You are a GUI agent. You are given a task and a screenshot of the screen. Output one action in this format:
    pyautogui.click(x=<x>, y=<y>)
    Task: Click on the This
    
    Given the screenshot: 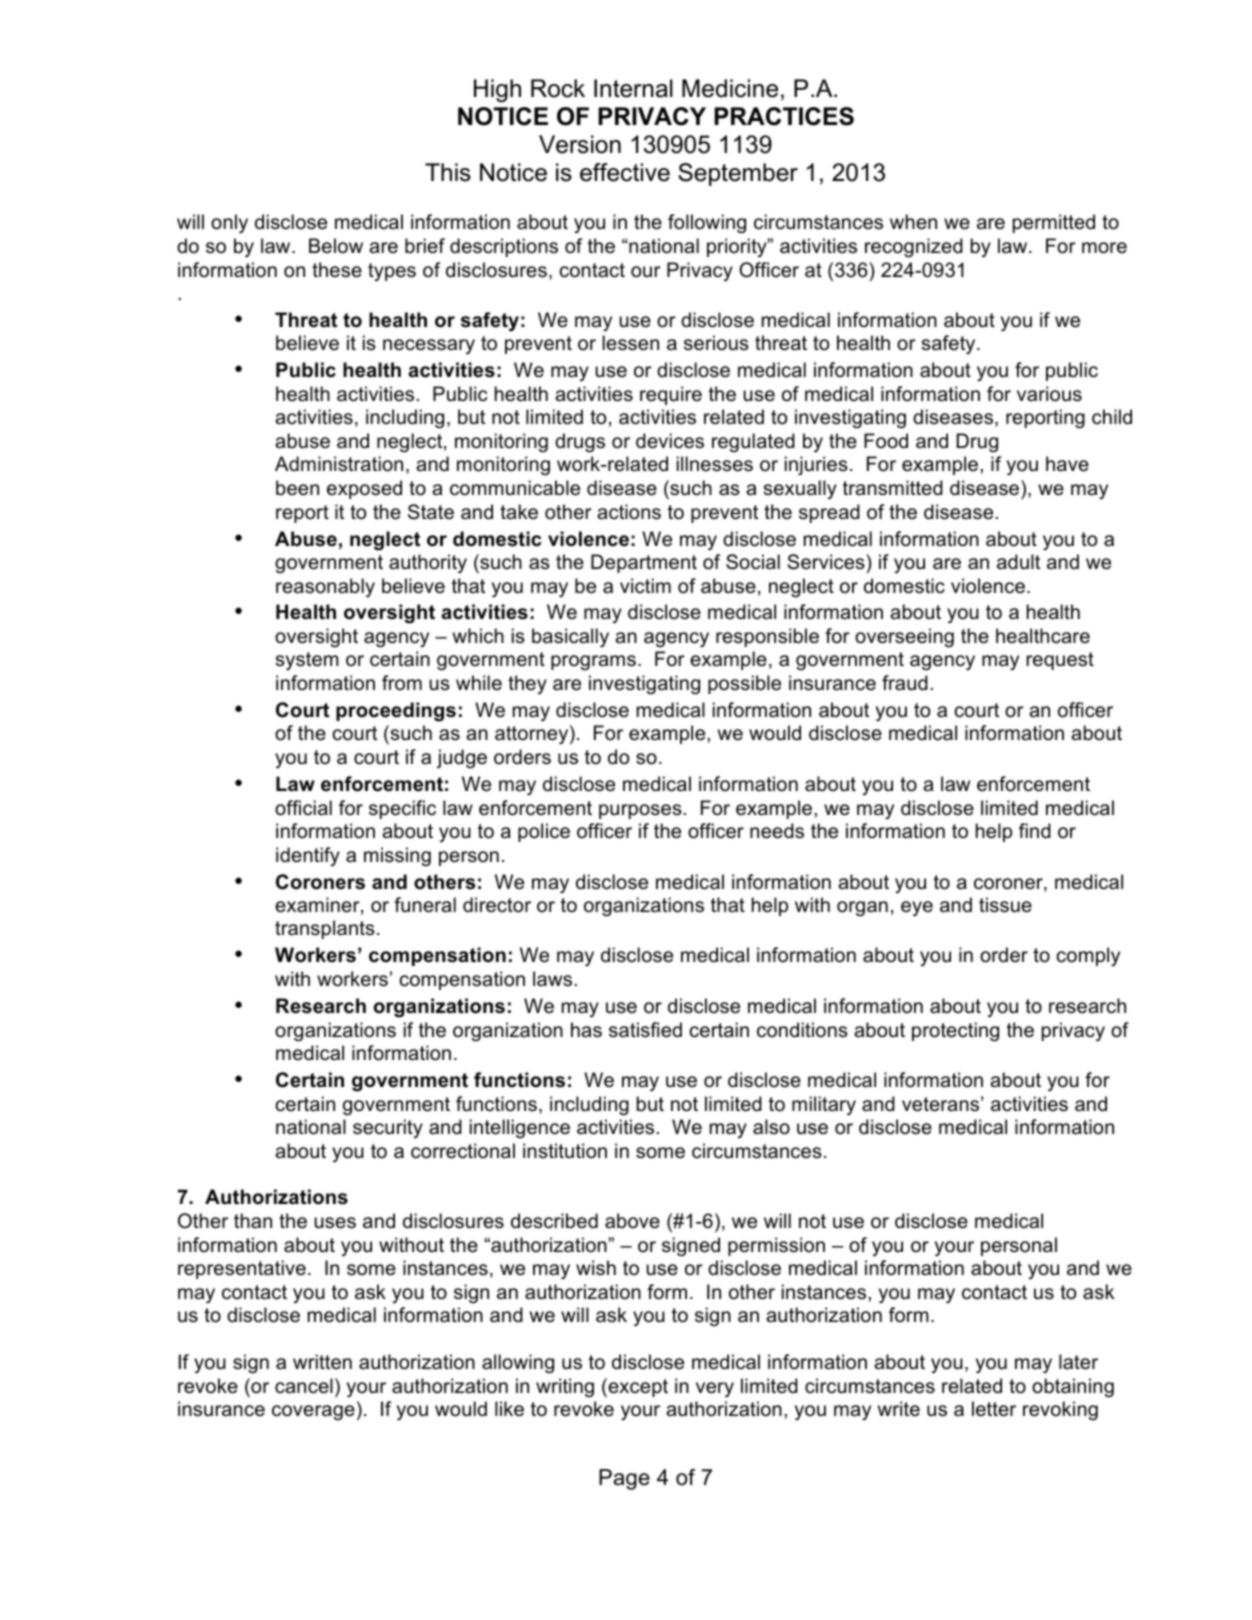 What is the action you would take?
    pyautogui.click(x=448, y=172)
